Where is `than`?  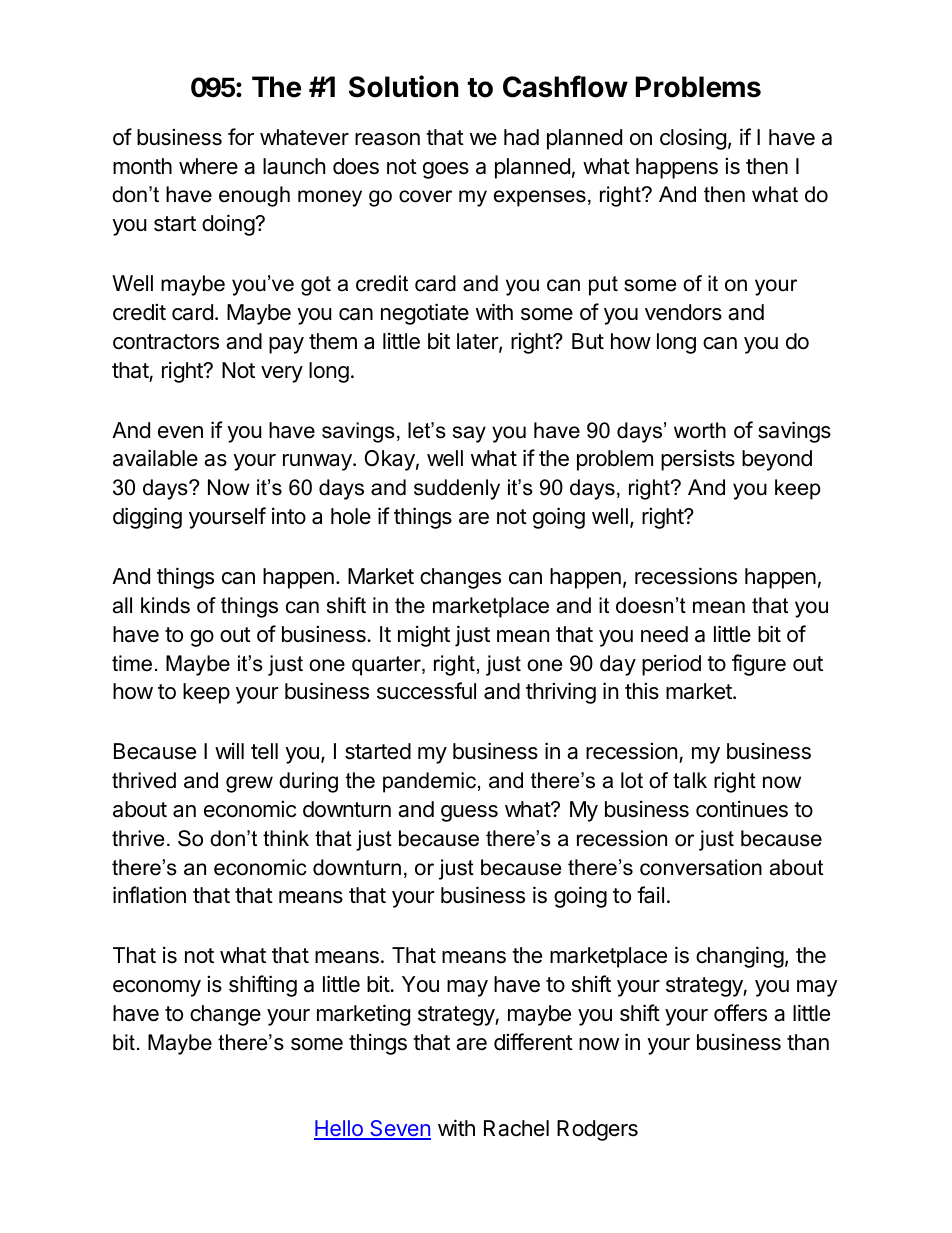 than is located at coordinates (808, 1042).
